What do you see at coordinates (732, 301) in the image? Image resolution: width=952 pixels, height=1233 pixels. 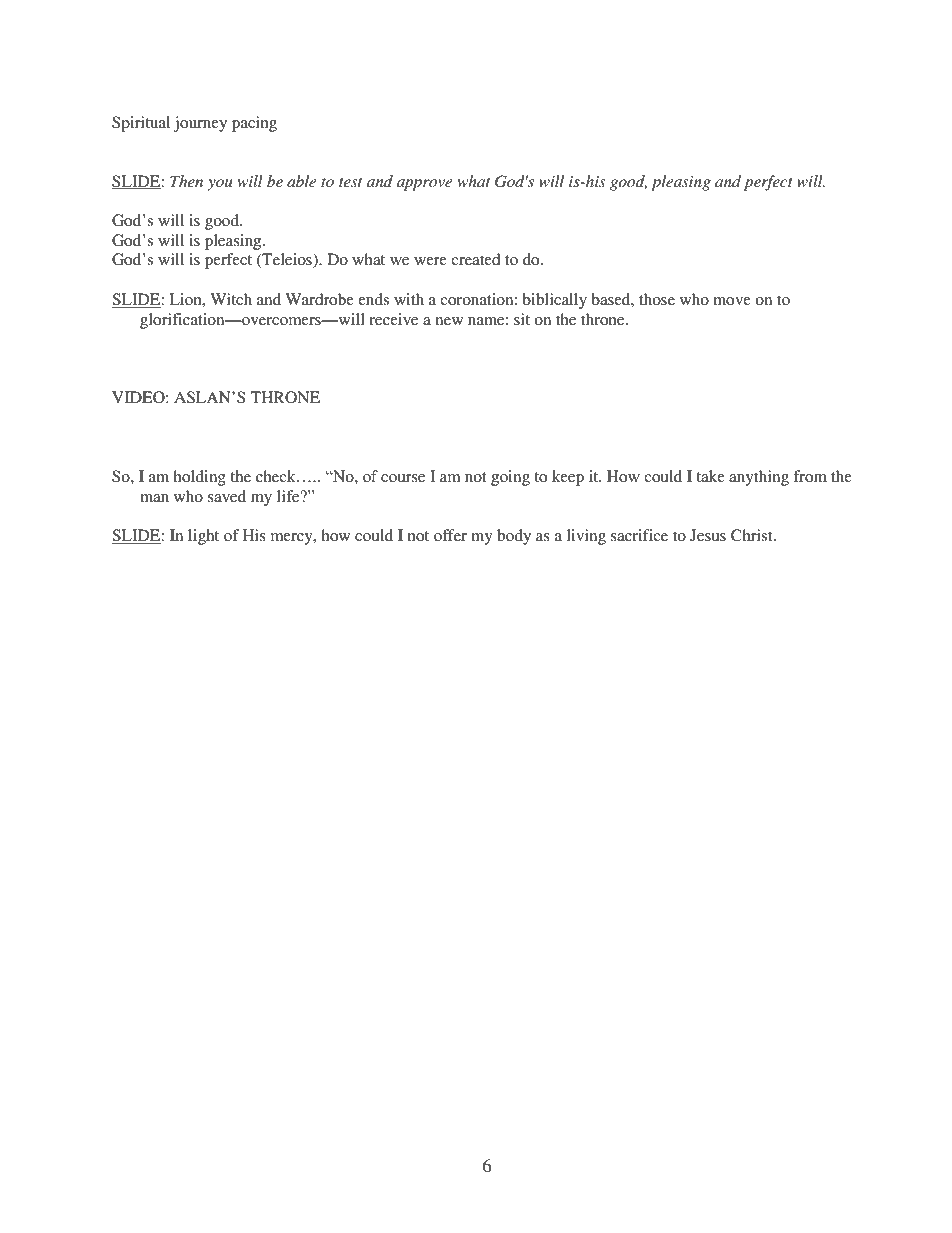 I see `move` at bounding box center [732, 301].
